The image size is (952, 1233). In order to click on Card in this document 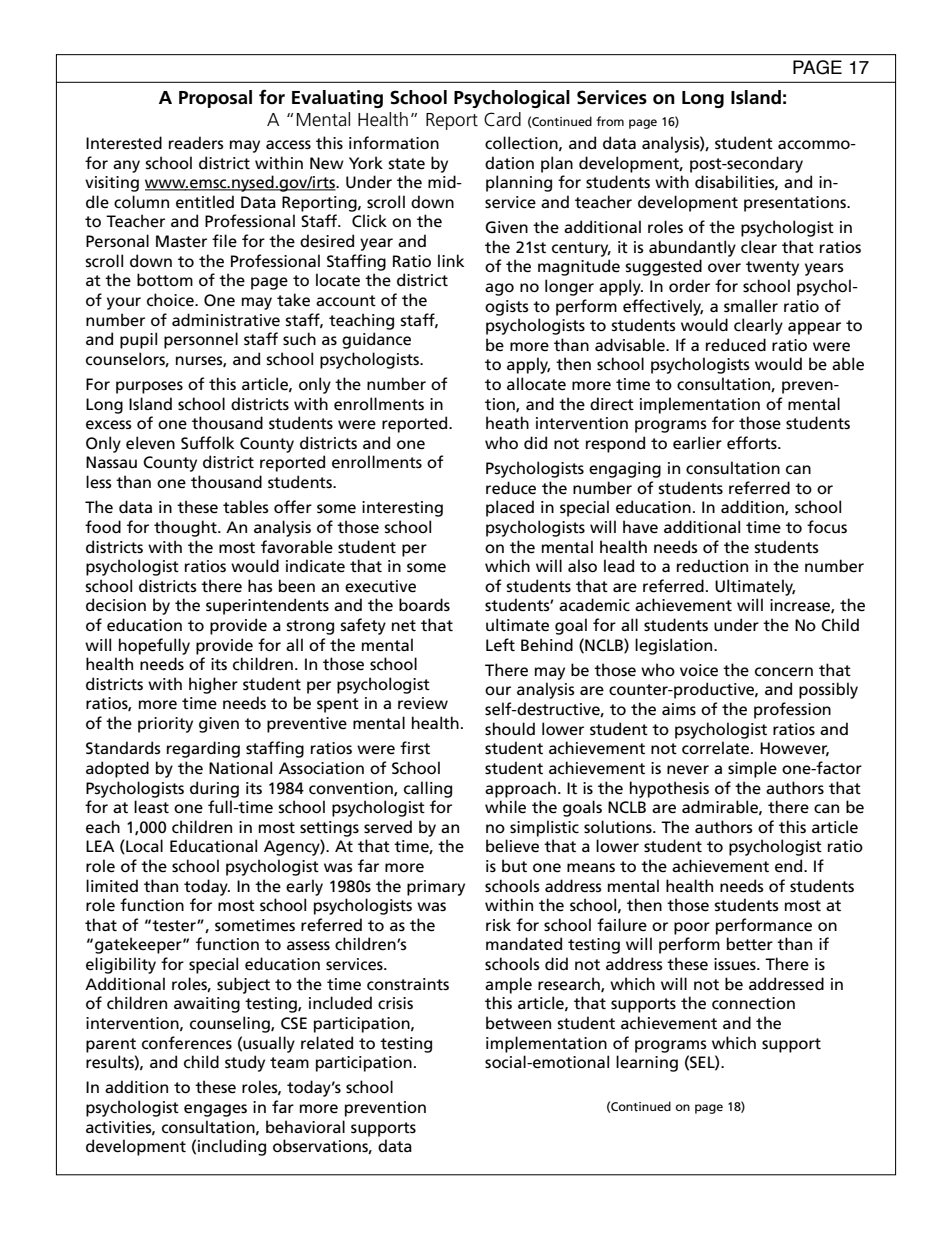, I will do `click(502, 119)`.
